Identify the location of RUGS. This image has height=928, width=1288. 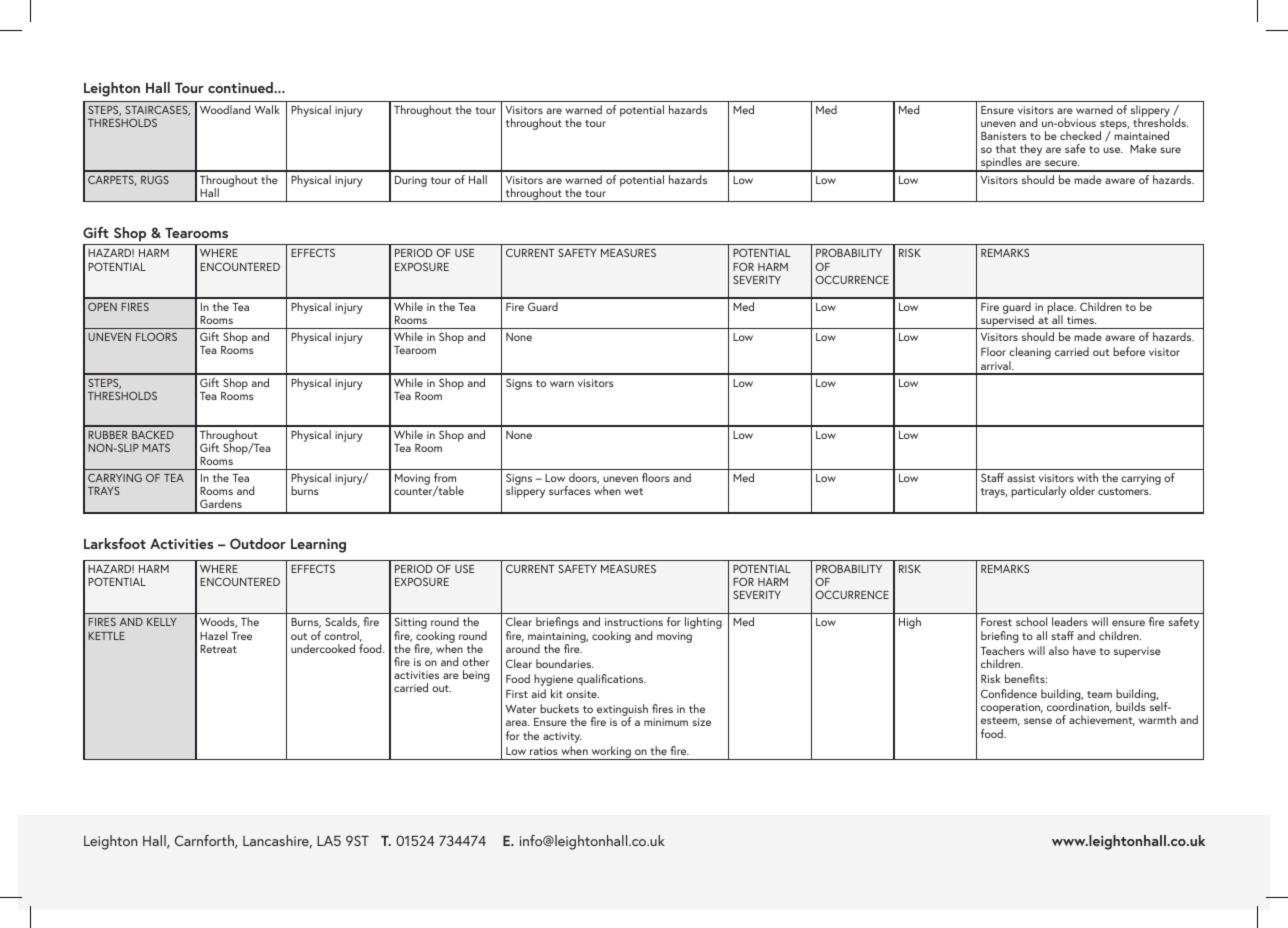
(155, 180).
